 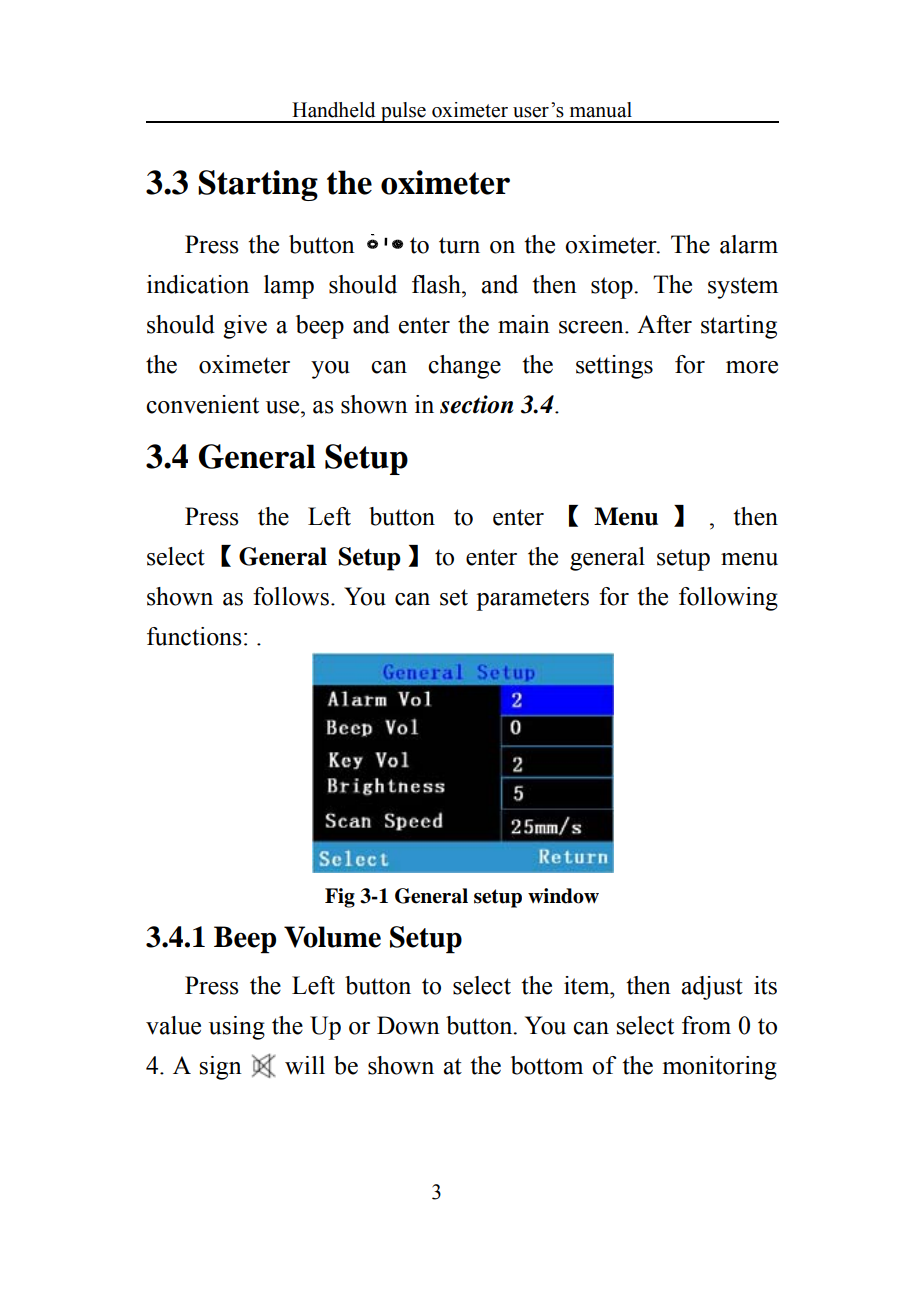 I want to click on Down, so click(x=408, y=1025).
